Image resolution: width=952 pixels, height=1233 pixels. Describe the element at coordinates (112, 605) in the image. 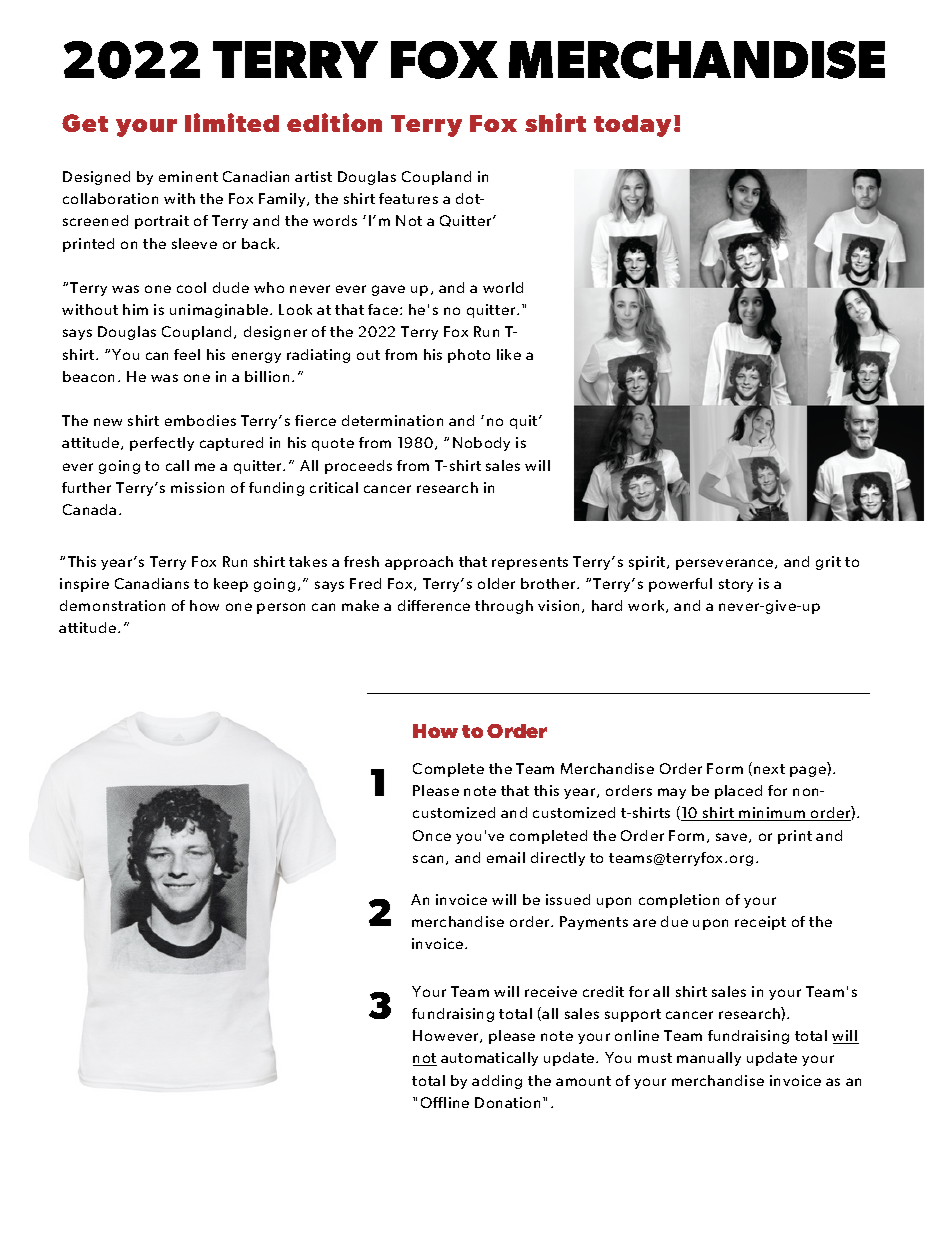

I see `demonstration` at that location.
